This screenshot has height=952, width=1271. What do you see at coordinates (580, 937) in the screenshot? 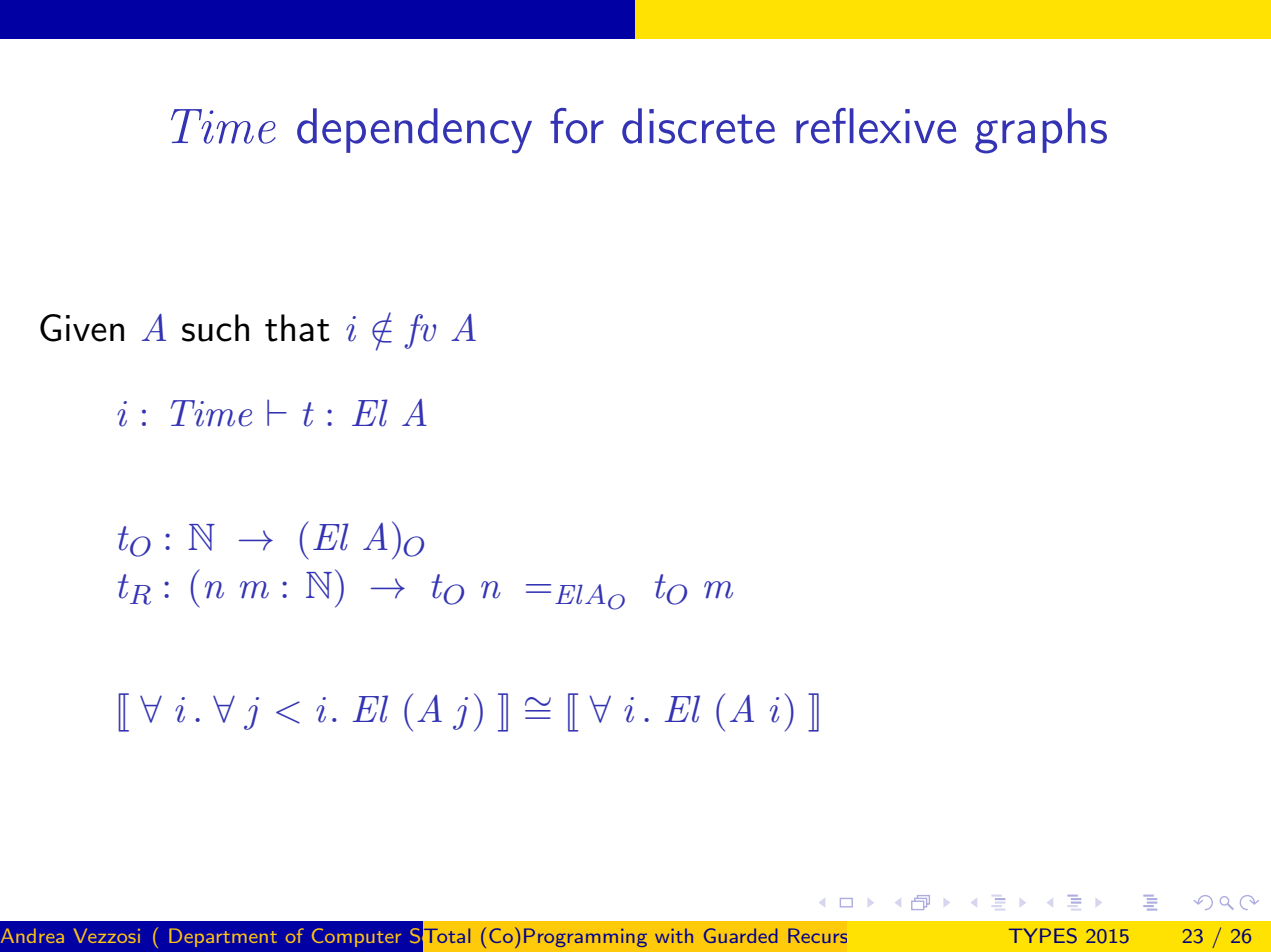
I see `Engineering` at bounding box center [580, 937].
